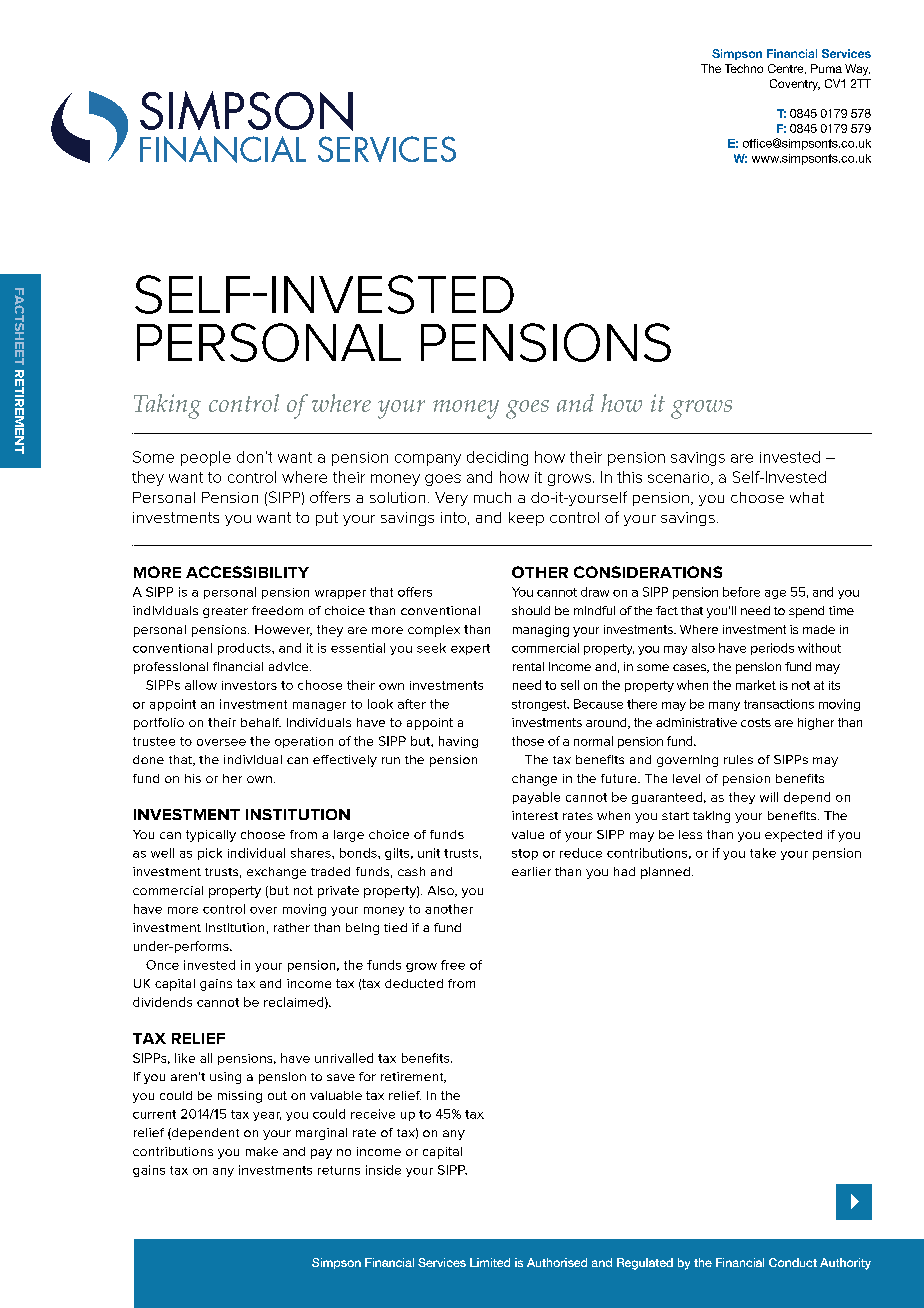 The height and width of the screenshot is (1308, 924). What do you see at coordinates (327, 519) in the screenshot?
I see `put` at bounding box center [327, 519].
